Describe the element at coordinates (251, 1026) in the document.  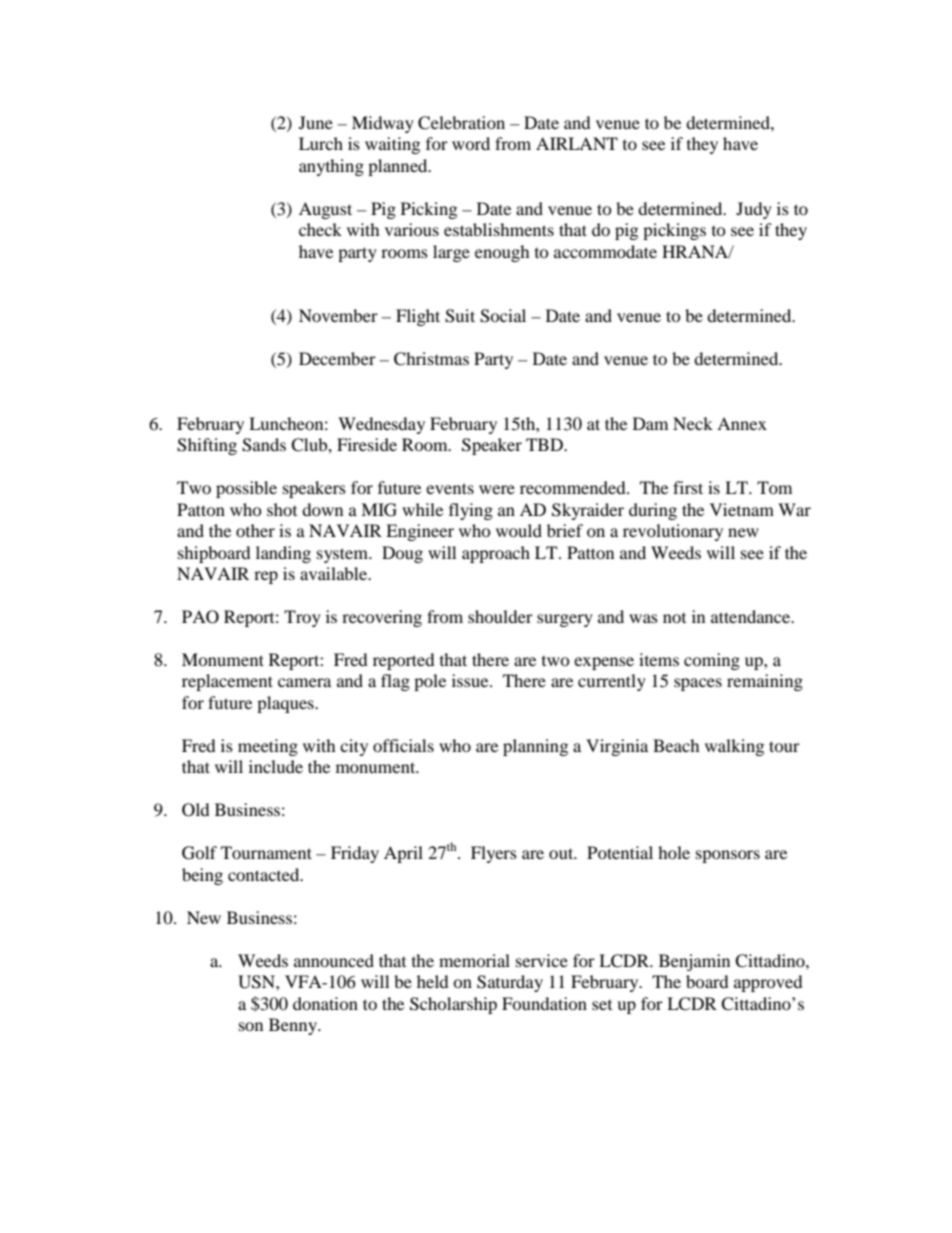
I see `son` at that location.
